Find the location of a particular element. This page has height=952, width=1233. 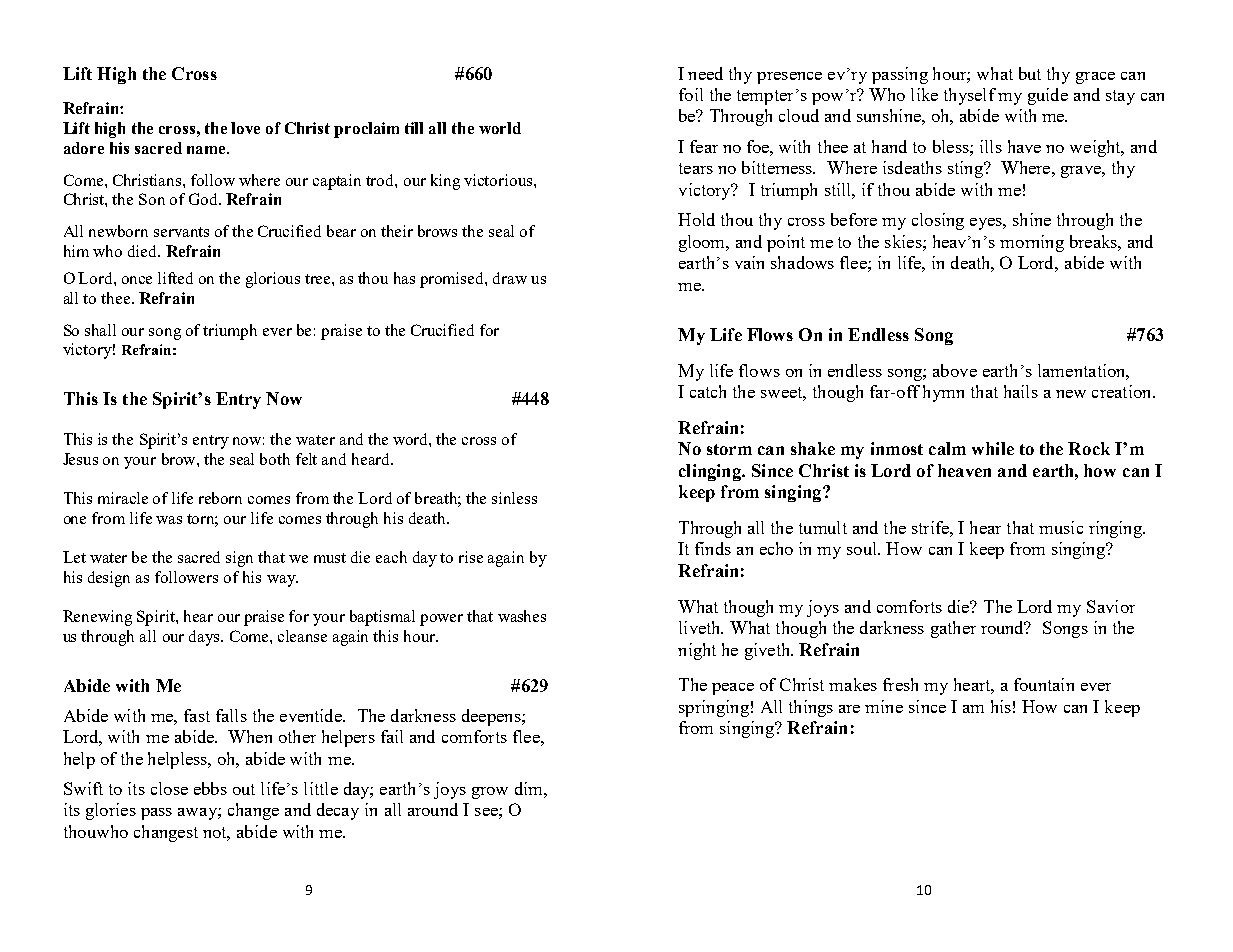

both is located at coordinates (275, 459).
